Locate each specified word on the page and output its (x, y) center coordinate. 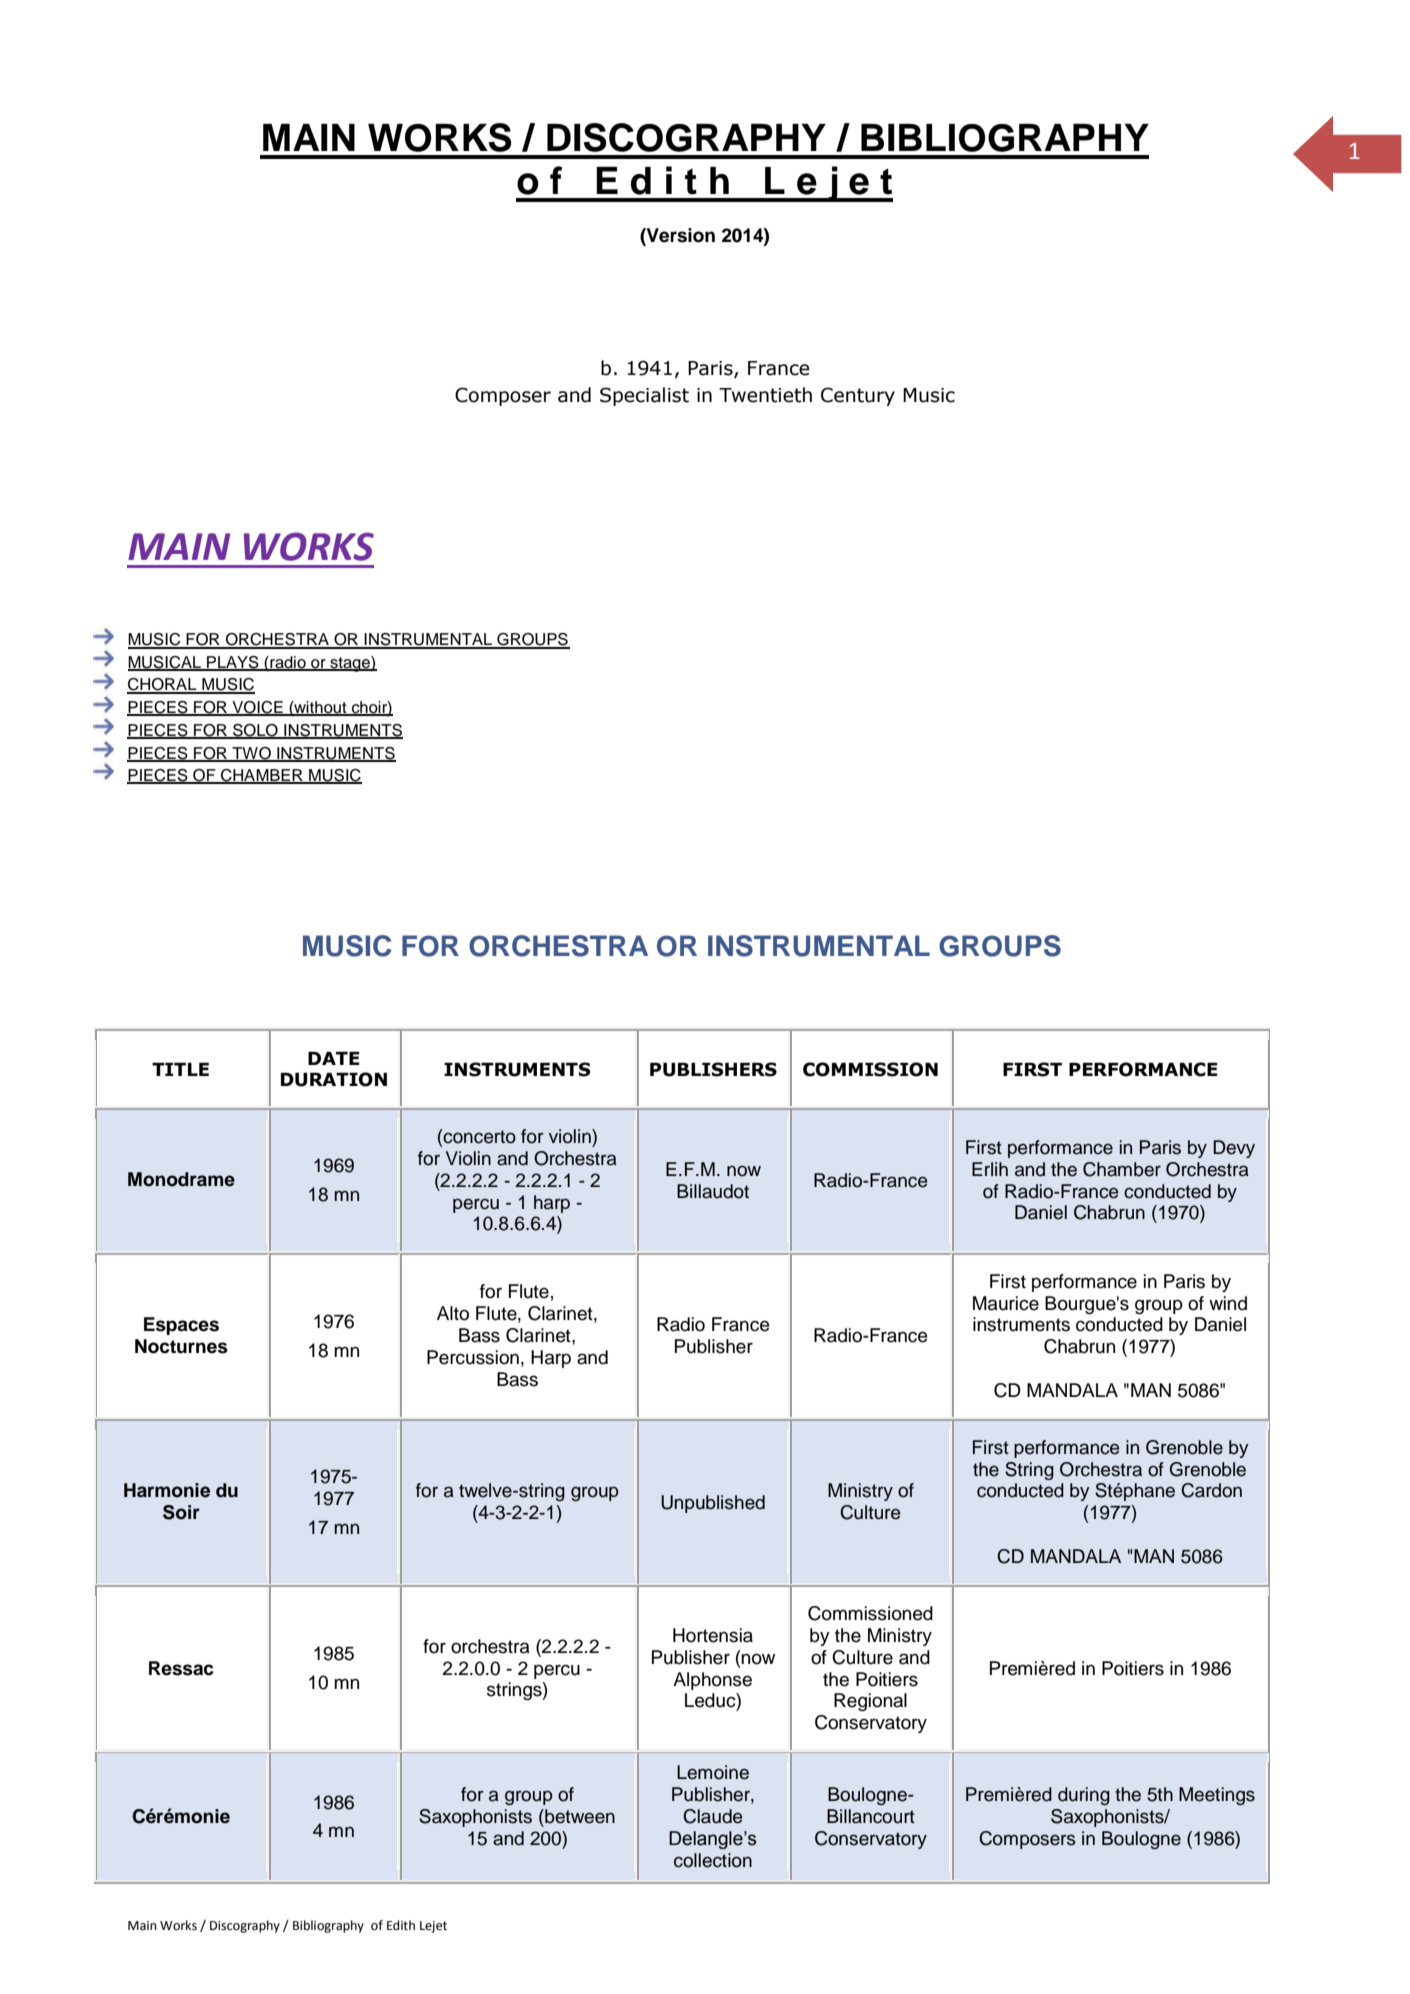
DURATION (334, 1079)
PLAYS (233, 663)
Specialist (644, 396)
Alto (453, 1313)
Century (858, 396)
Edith (401, 1925)
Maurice (1006, 1303)
